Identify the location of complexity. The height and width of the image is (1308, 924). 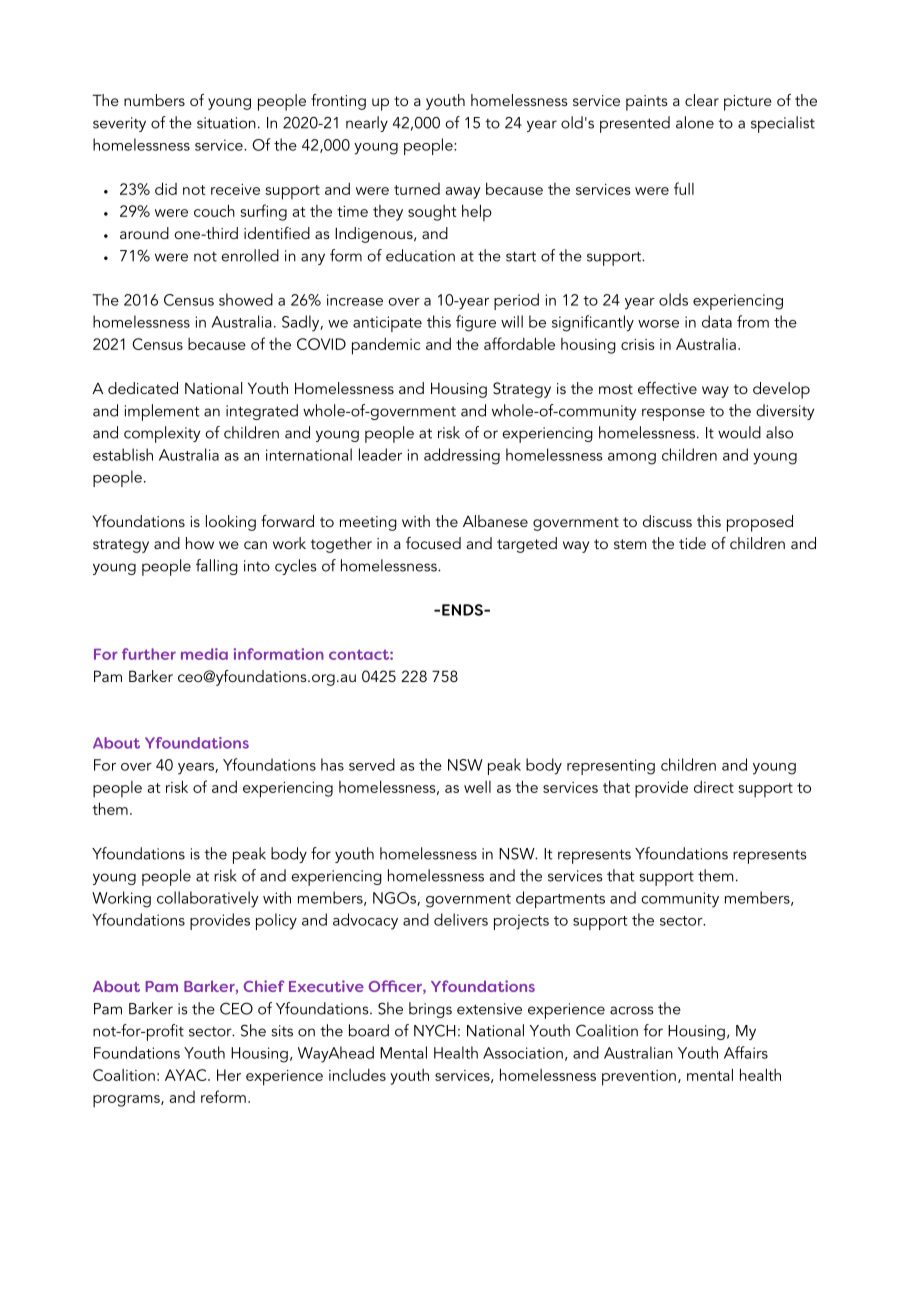
(162, 434).
